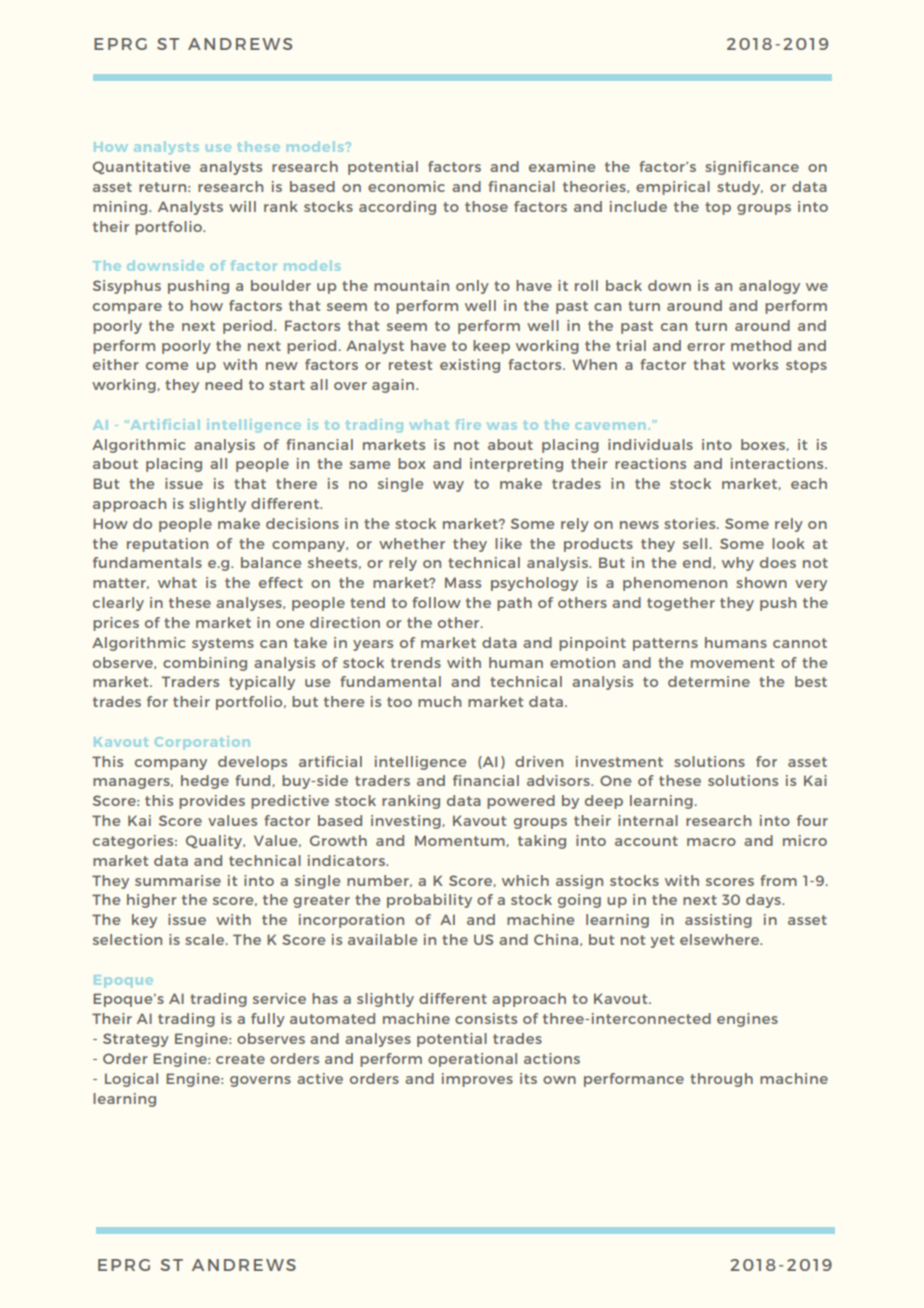 This image has width=924, height=1308. What do you see at coordinates (486, 206) in the image?
I see `those` at bounding box center [486, 206].
